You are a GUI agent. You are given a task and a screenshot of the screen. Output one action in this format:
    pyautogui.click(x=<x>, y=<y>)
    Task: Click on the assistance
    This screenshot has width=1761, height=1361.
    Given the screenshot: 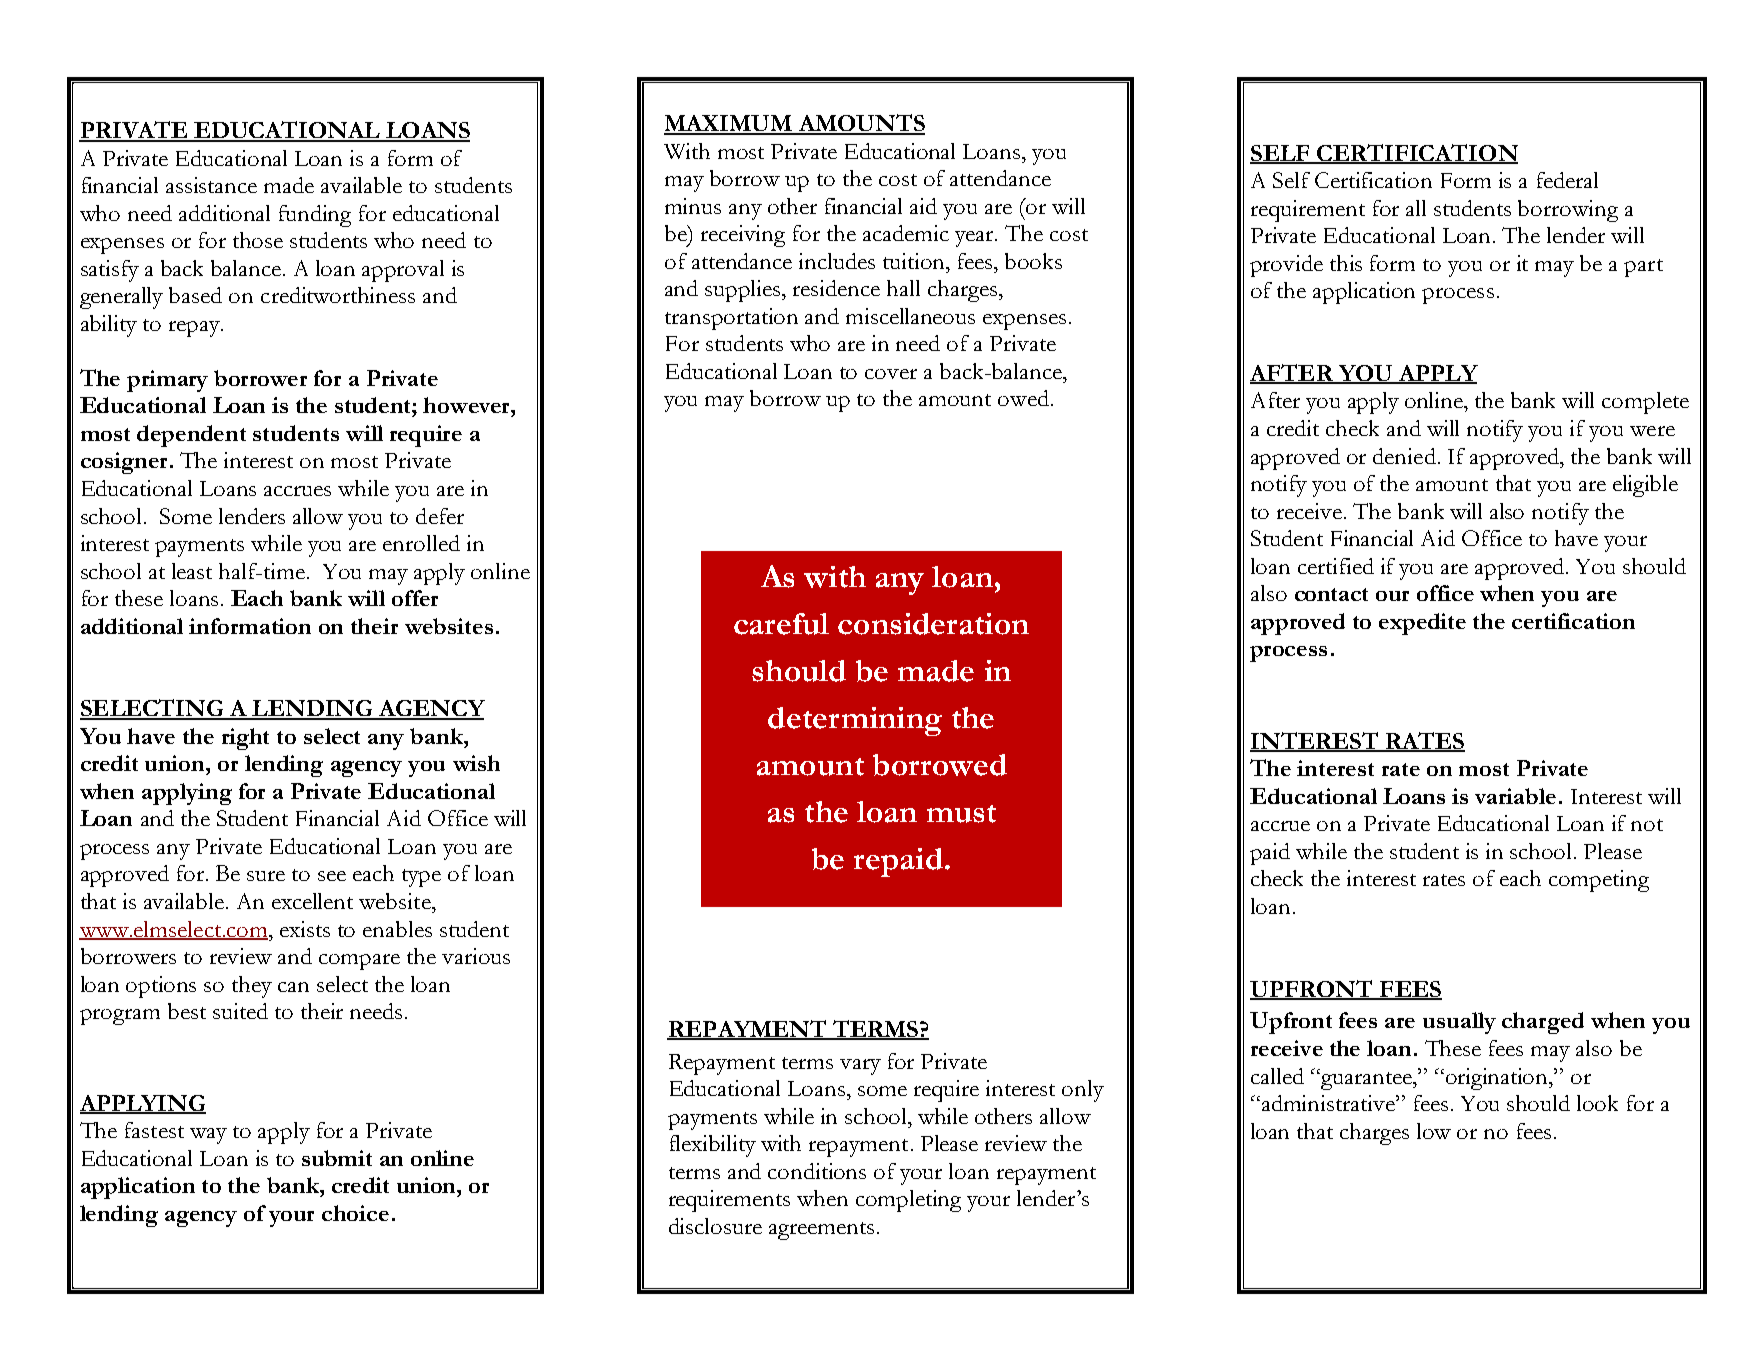 What is the action you would take?
    pyautogui.click(x=211, y=185)
